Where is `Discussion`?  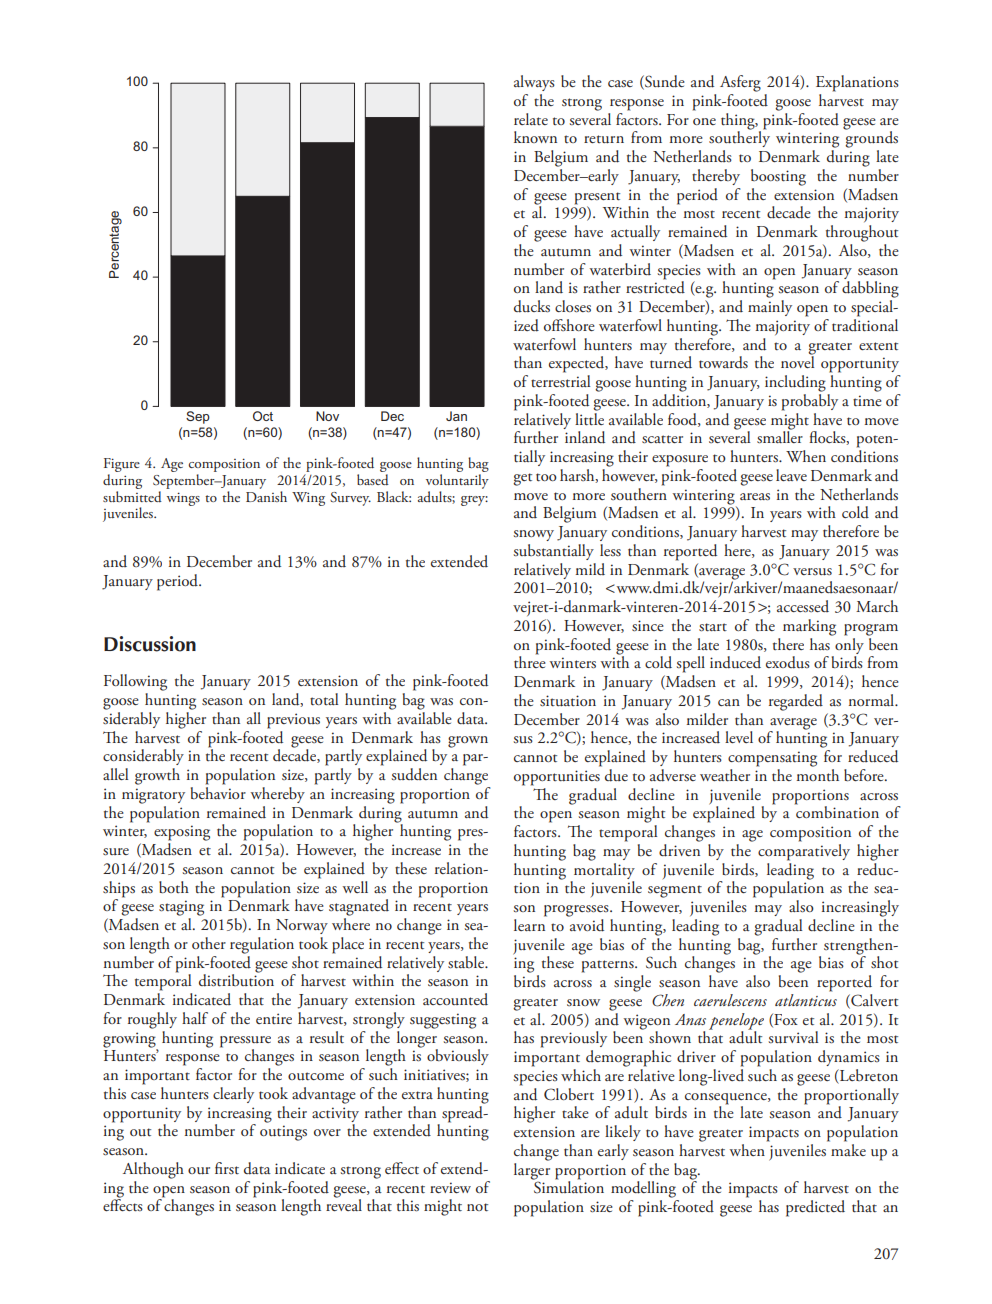
Discussion is located at coordinates (150, 644).
